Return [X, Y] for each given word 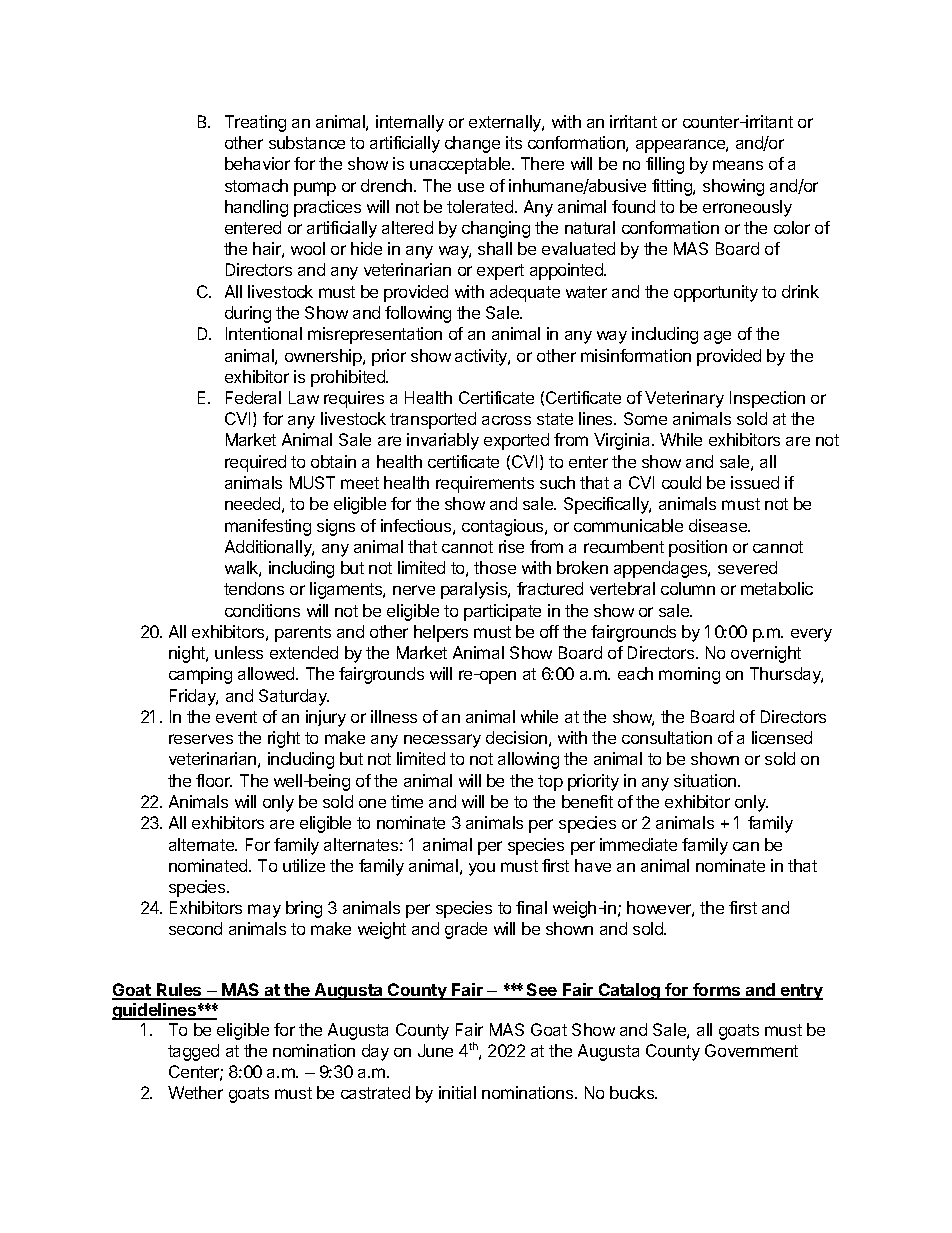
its [514, 142]
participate [502, 612]
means [738, 165]
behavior [257, 163]
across [506, 420]
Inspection [767, 399]
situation [706, 780]
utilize [304, 865]
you [482, 869]
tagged [193, 1052]
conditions [262, 610]
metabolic [777, 588]
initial [457, 1092]
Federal [253, 397]
